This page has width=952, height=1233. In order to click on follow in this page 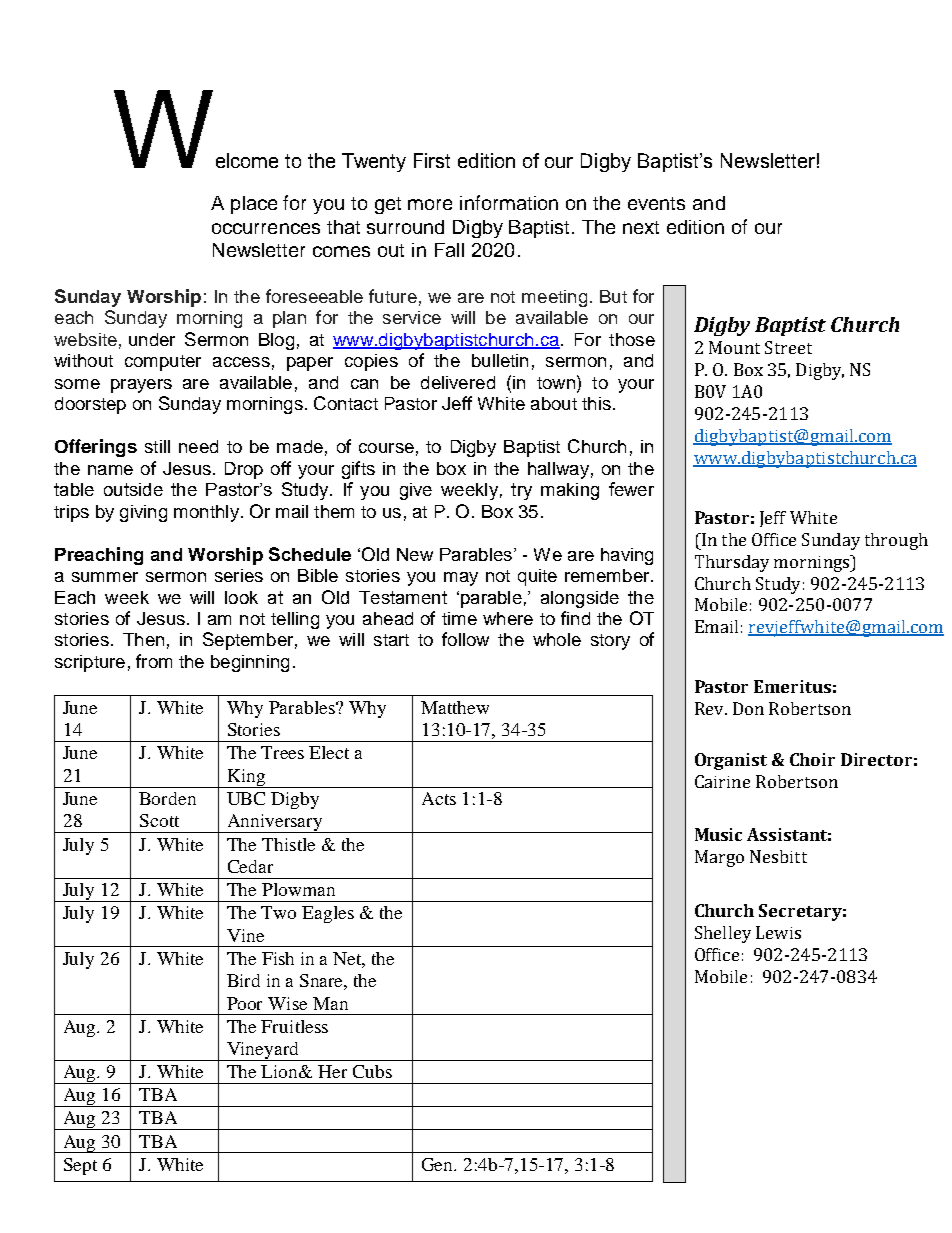, I will do `click(465, 639)`.
